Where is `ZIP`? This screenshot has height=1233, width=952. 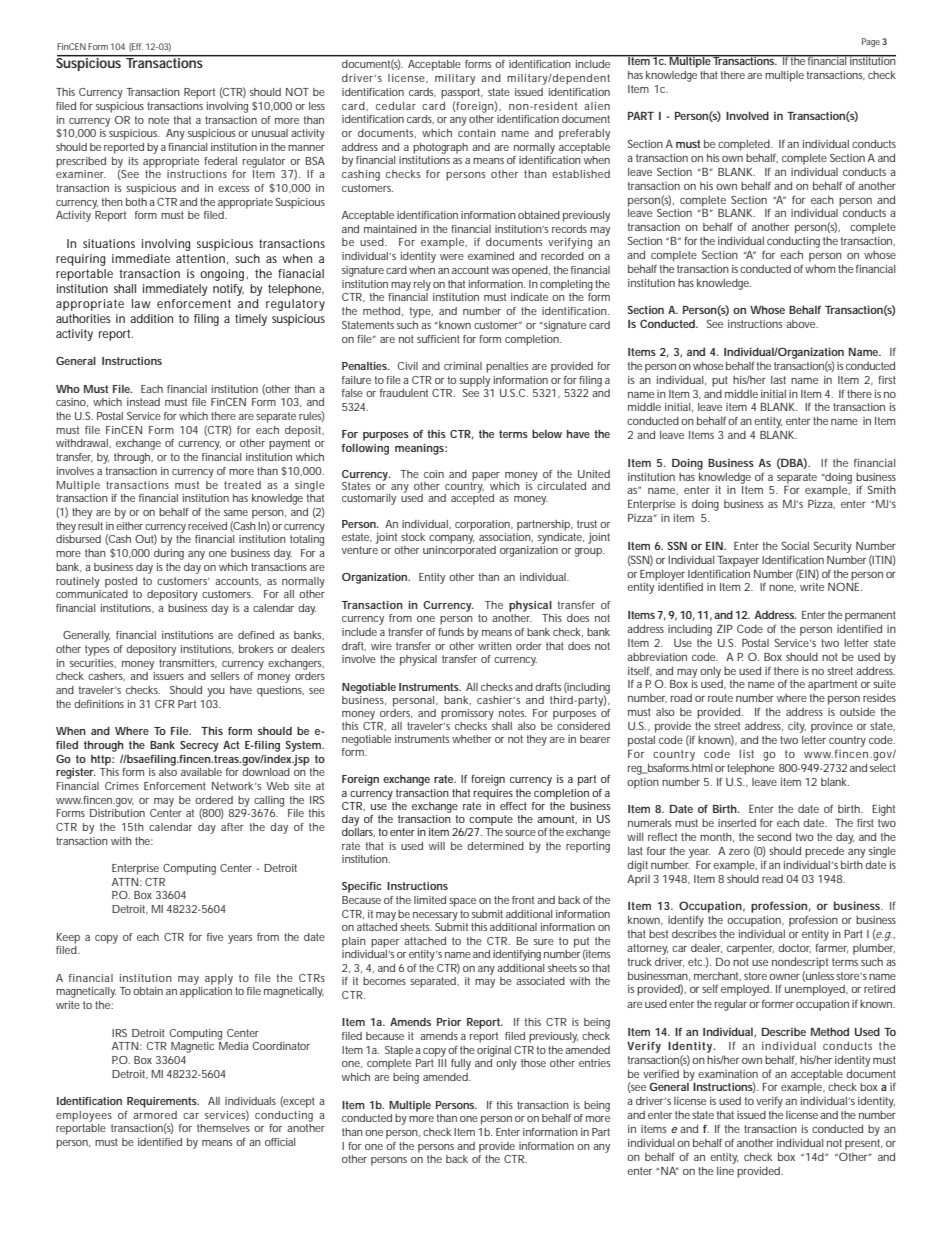 ZIP is located at coordinates (725, 629).
